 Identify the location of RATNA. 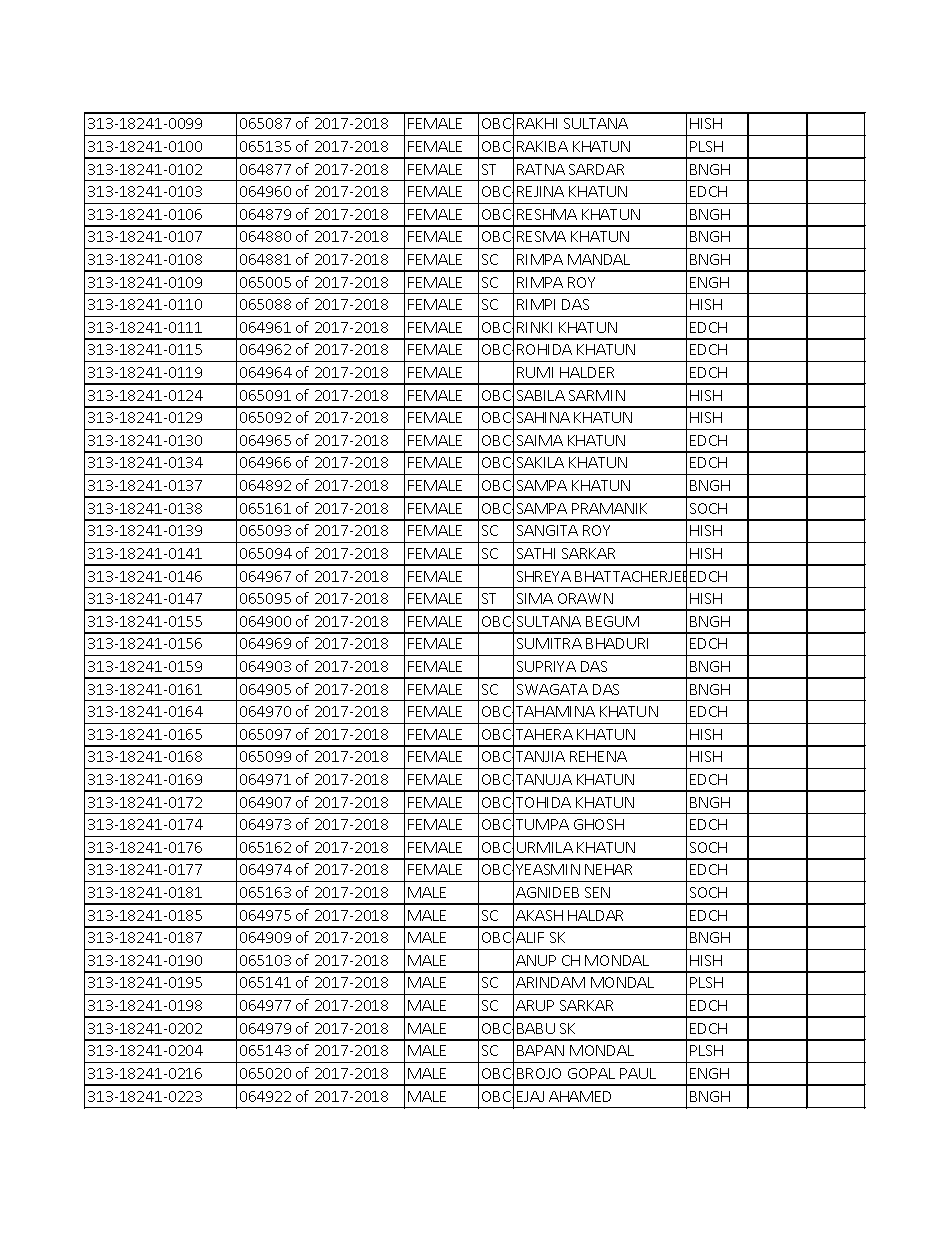
(541, 169).
